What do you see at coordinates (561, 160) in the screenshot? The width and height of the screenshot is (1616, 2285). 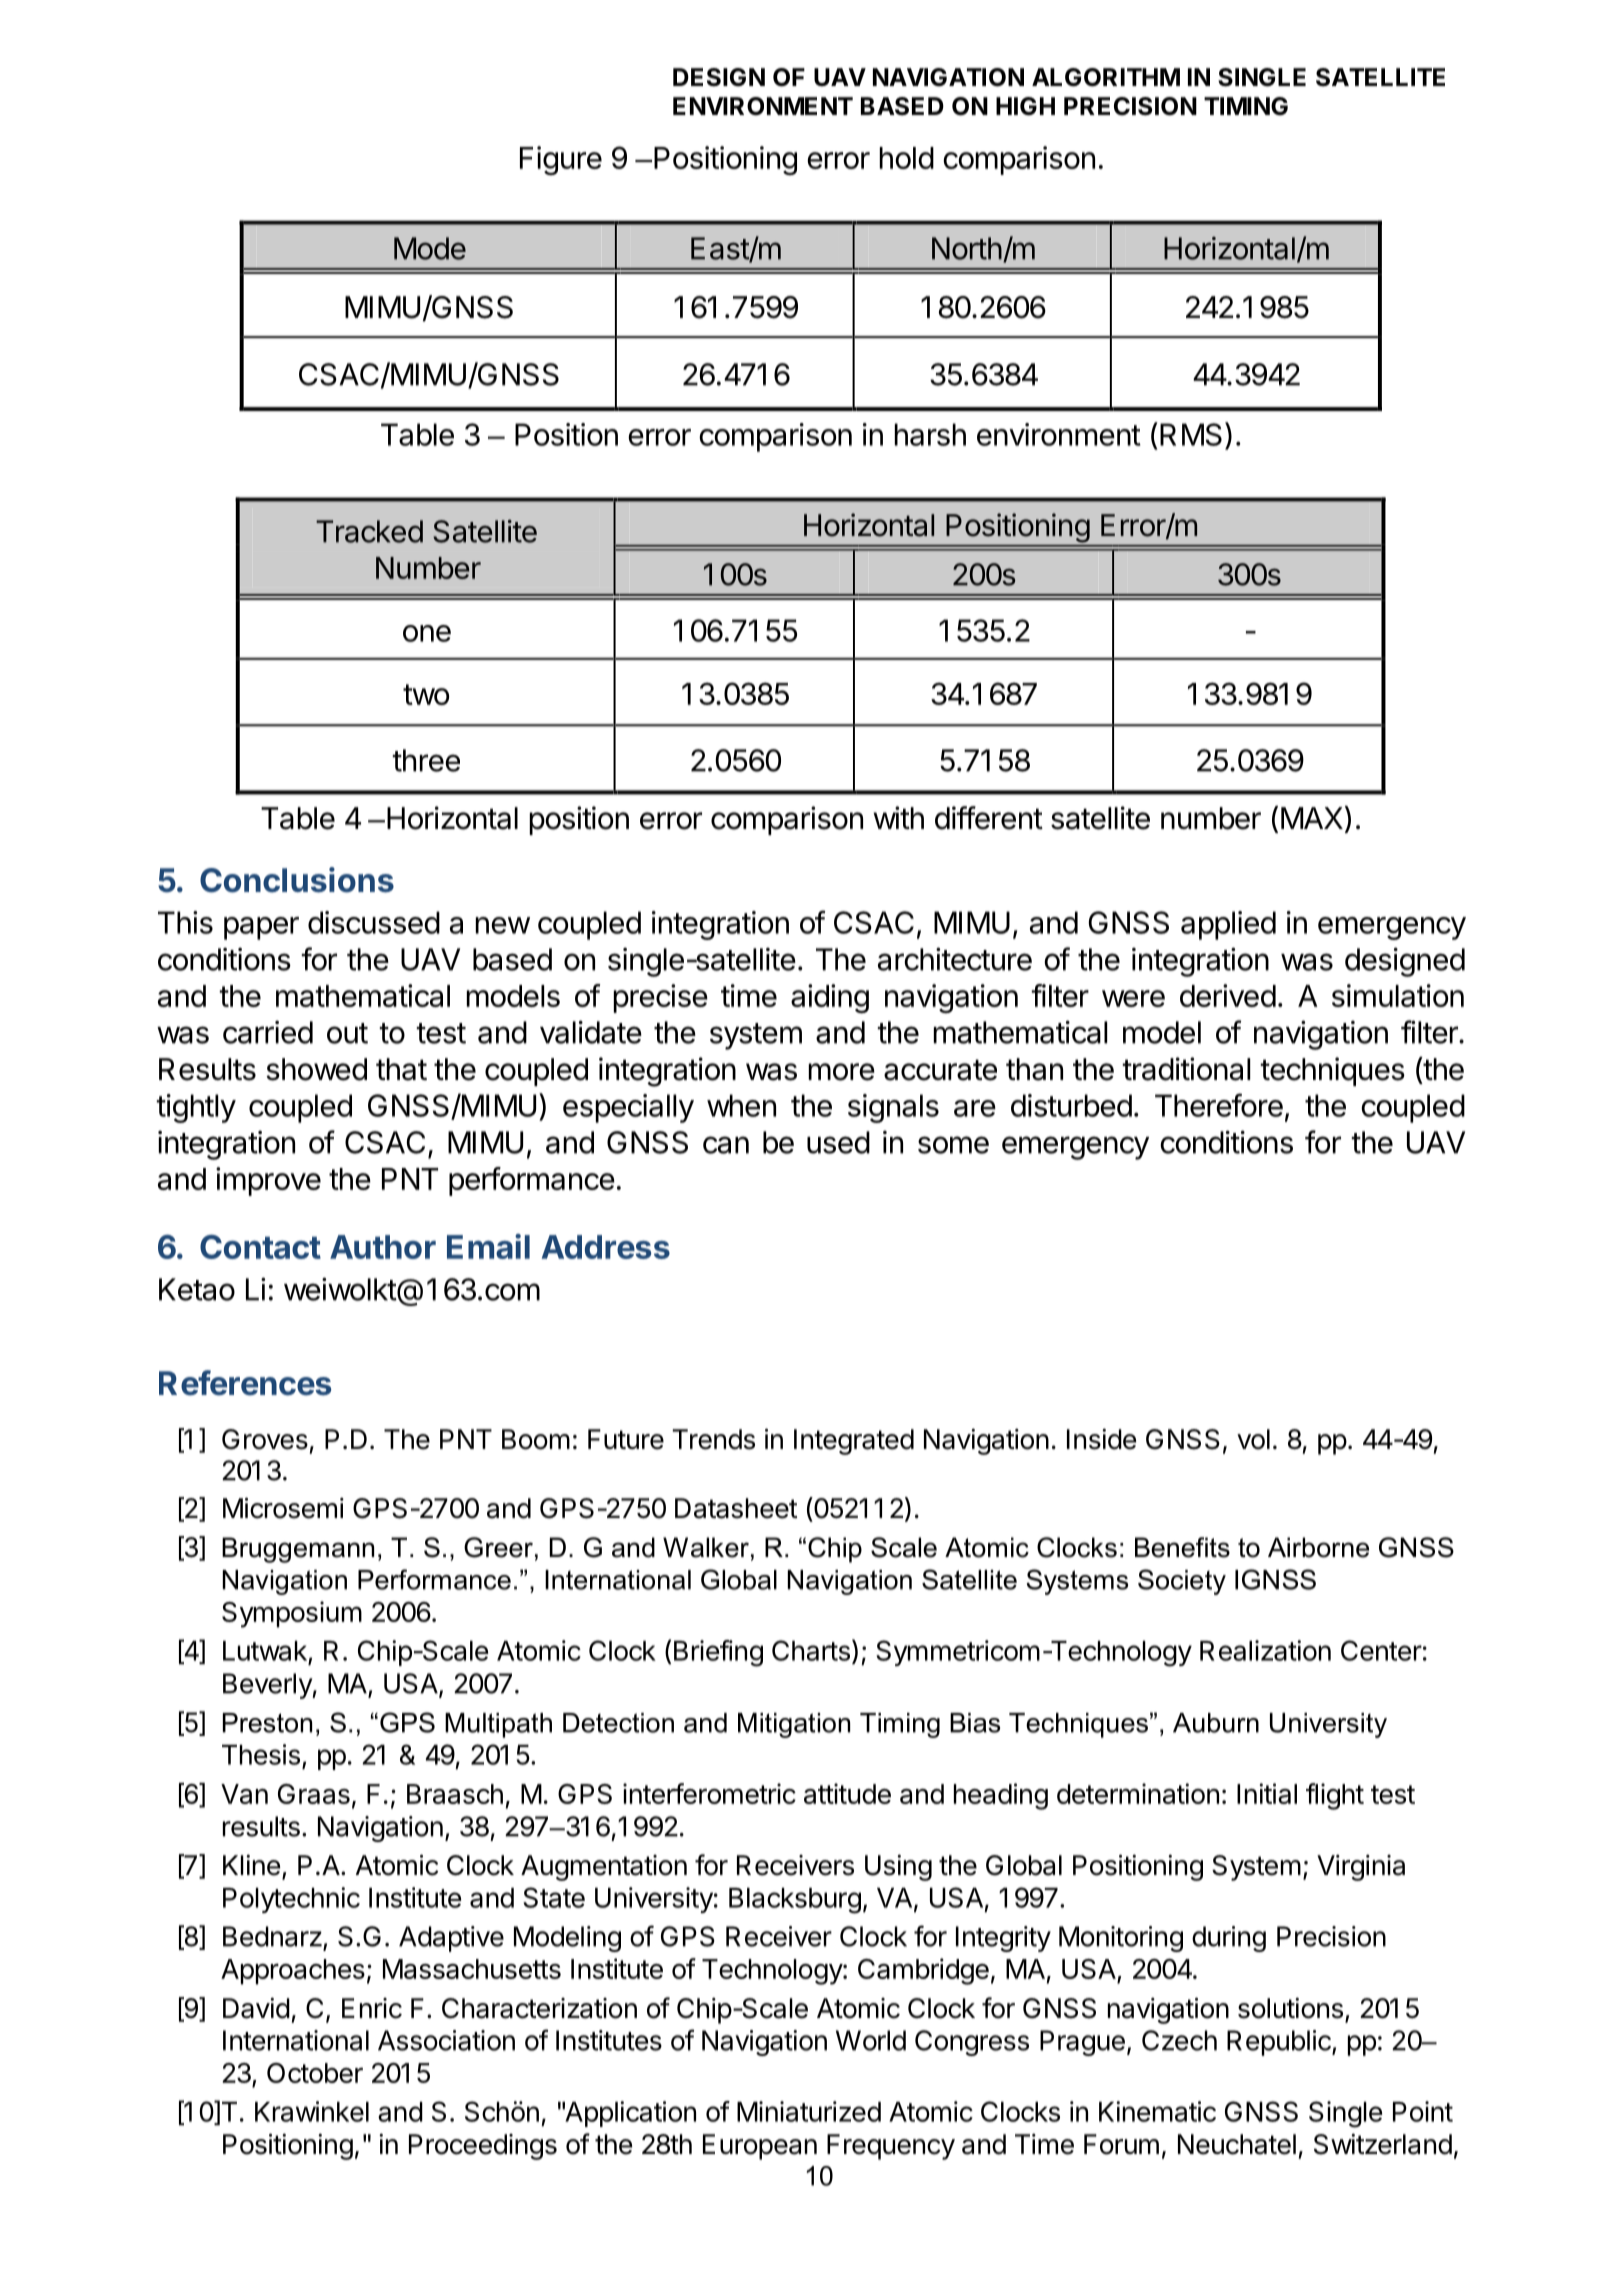 I see `Figure` at bounding box center [561, 160].
